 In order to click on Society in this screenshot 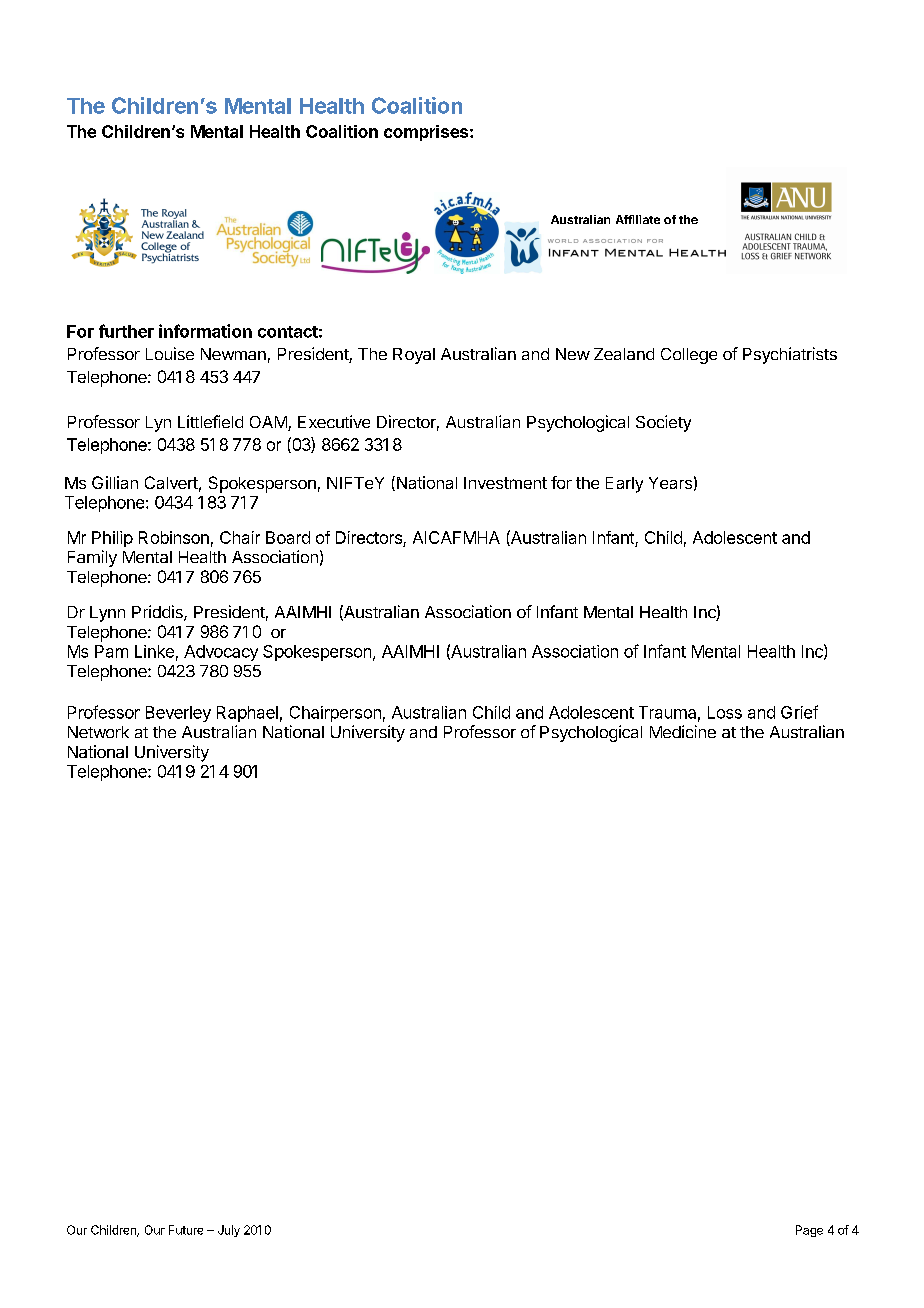, I will do `click(663, 423)`.
